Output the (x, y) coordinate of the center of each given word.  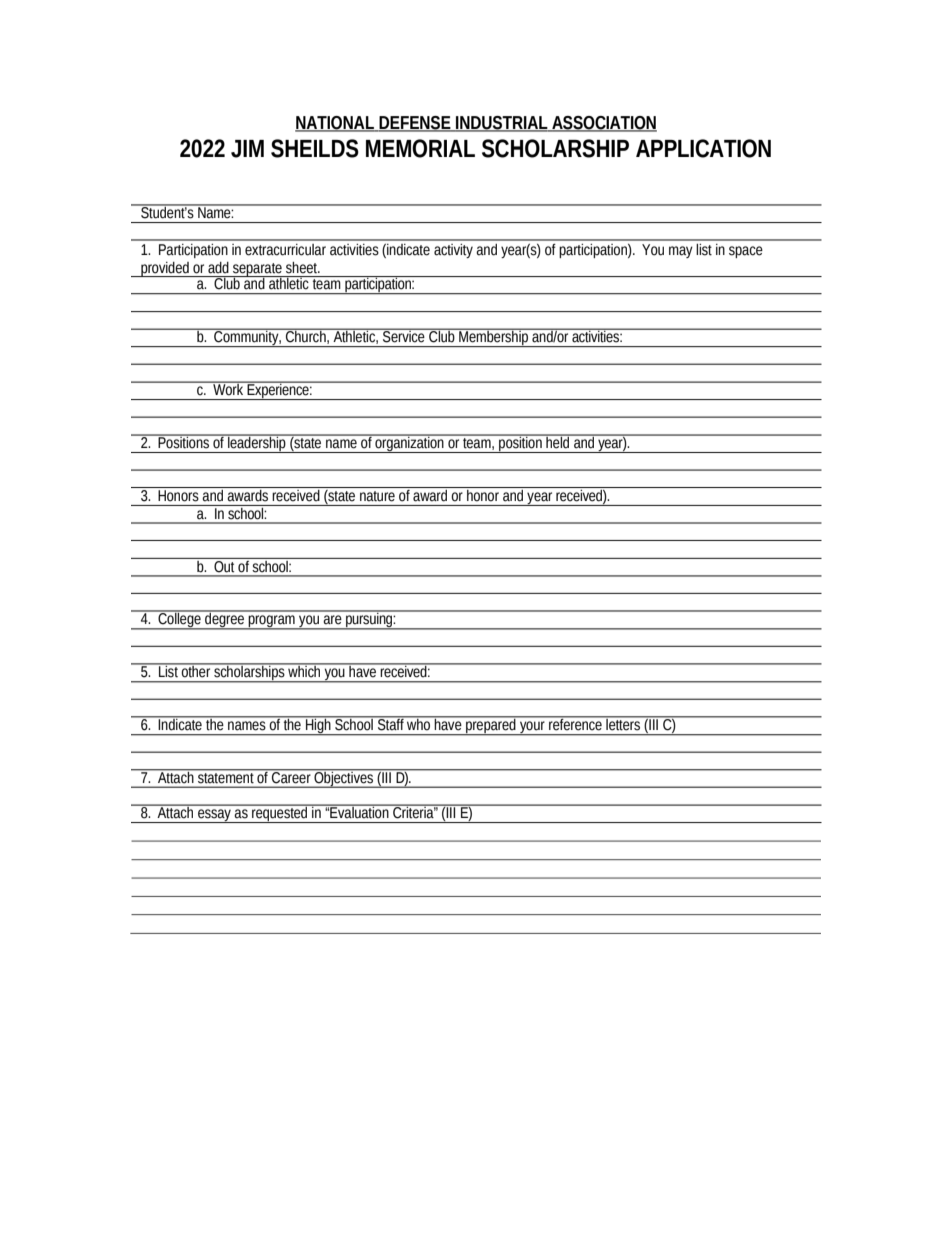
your (532, 728)
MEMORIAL (420, 148)
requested (280, 814)
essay (214, 816)
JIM (247, 149)
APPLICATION (703, 148)
